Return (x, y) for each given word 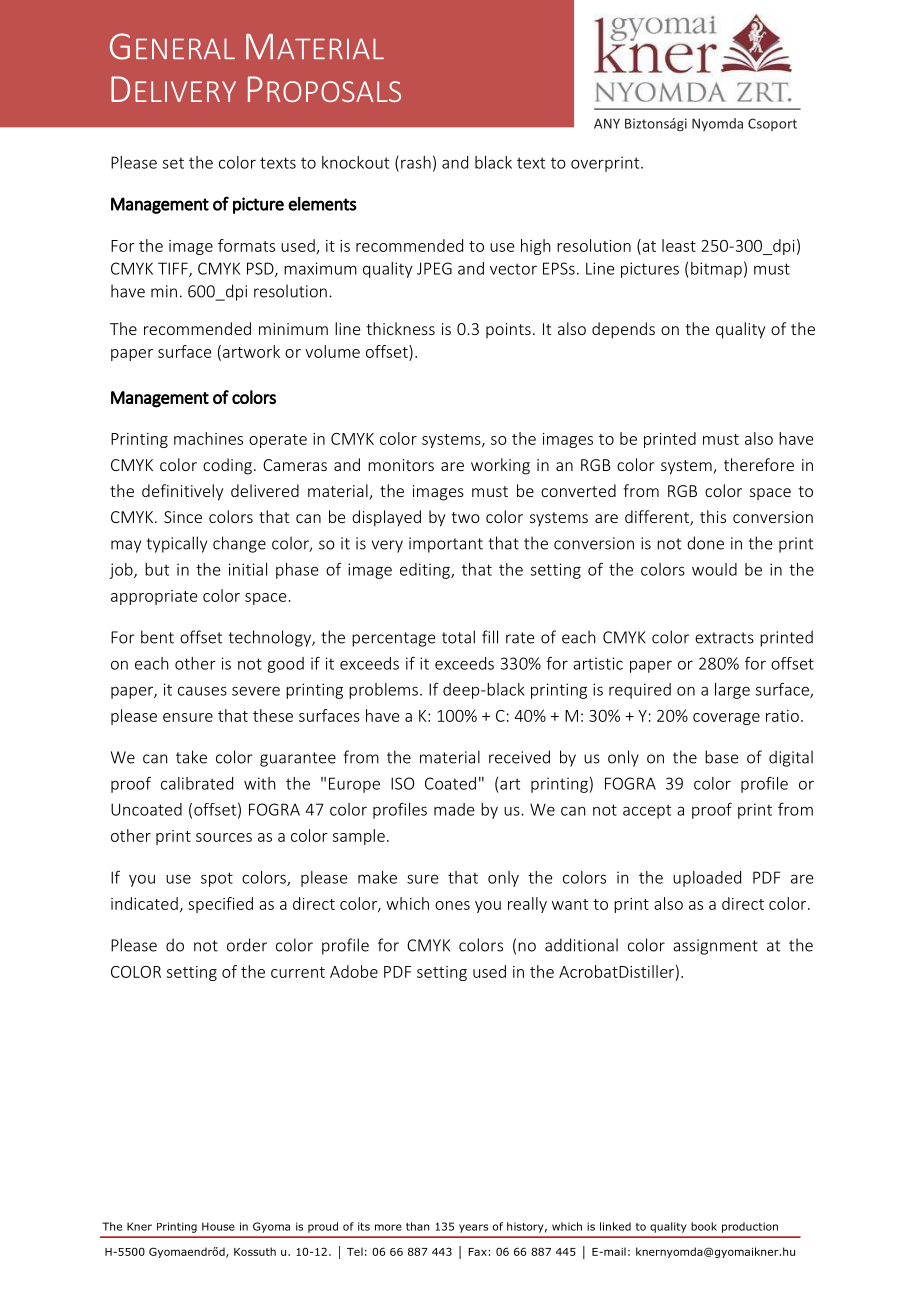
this (713, 516)
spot (217, 879)
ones (452, 905)
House (218, 1226)
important (446, 545)
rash (416, 162)
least (679, 245)
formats (246, 245)
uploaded (707, 879)
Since (183, 517)
